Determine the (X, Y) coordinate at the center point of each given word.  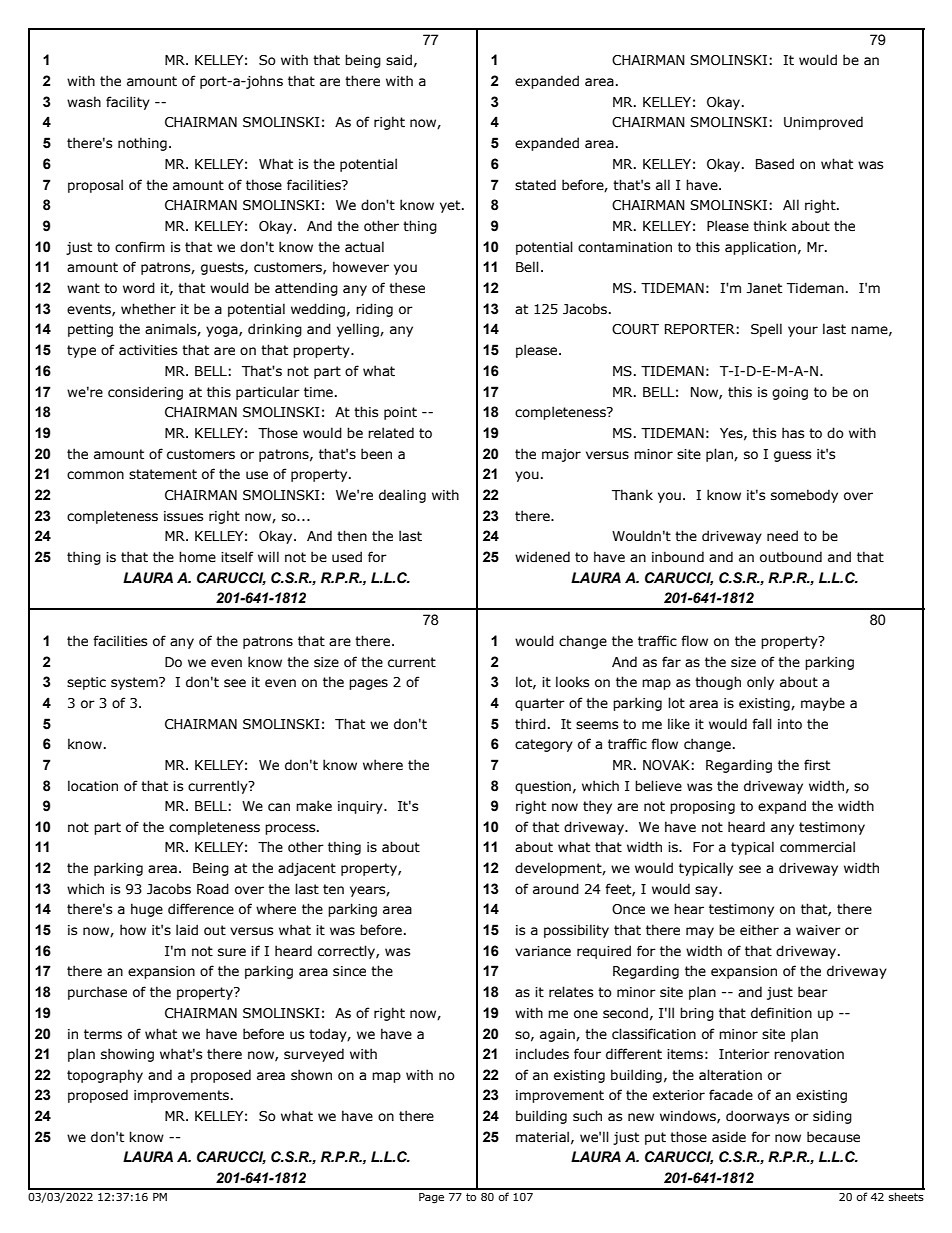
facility (128, 103)
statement (163, 474)
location (93, 786)
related (391, 433)
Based (775, 163)
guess (792, 456)
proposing (702, 807)
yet (451, 206)
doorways (757, 1117)
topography (105, 1076)
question (543, 787)
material (542, 1137)
